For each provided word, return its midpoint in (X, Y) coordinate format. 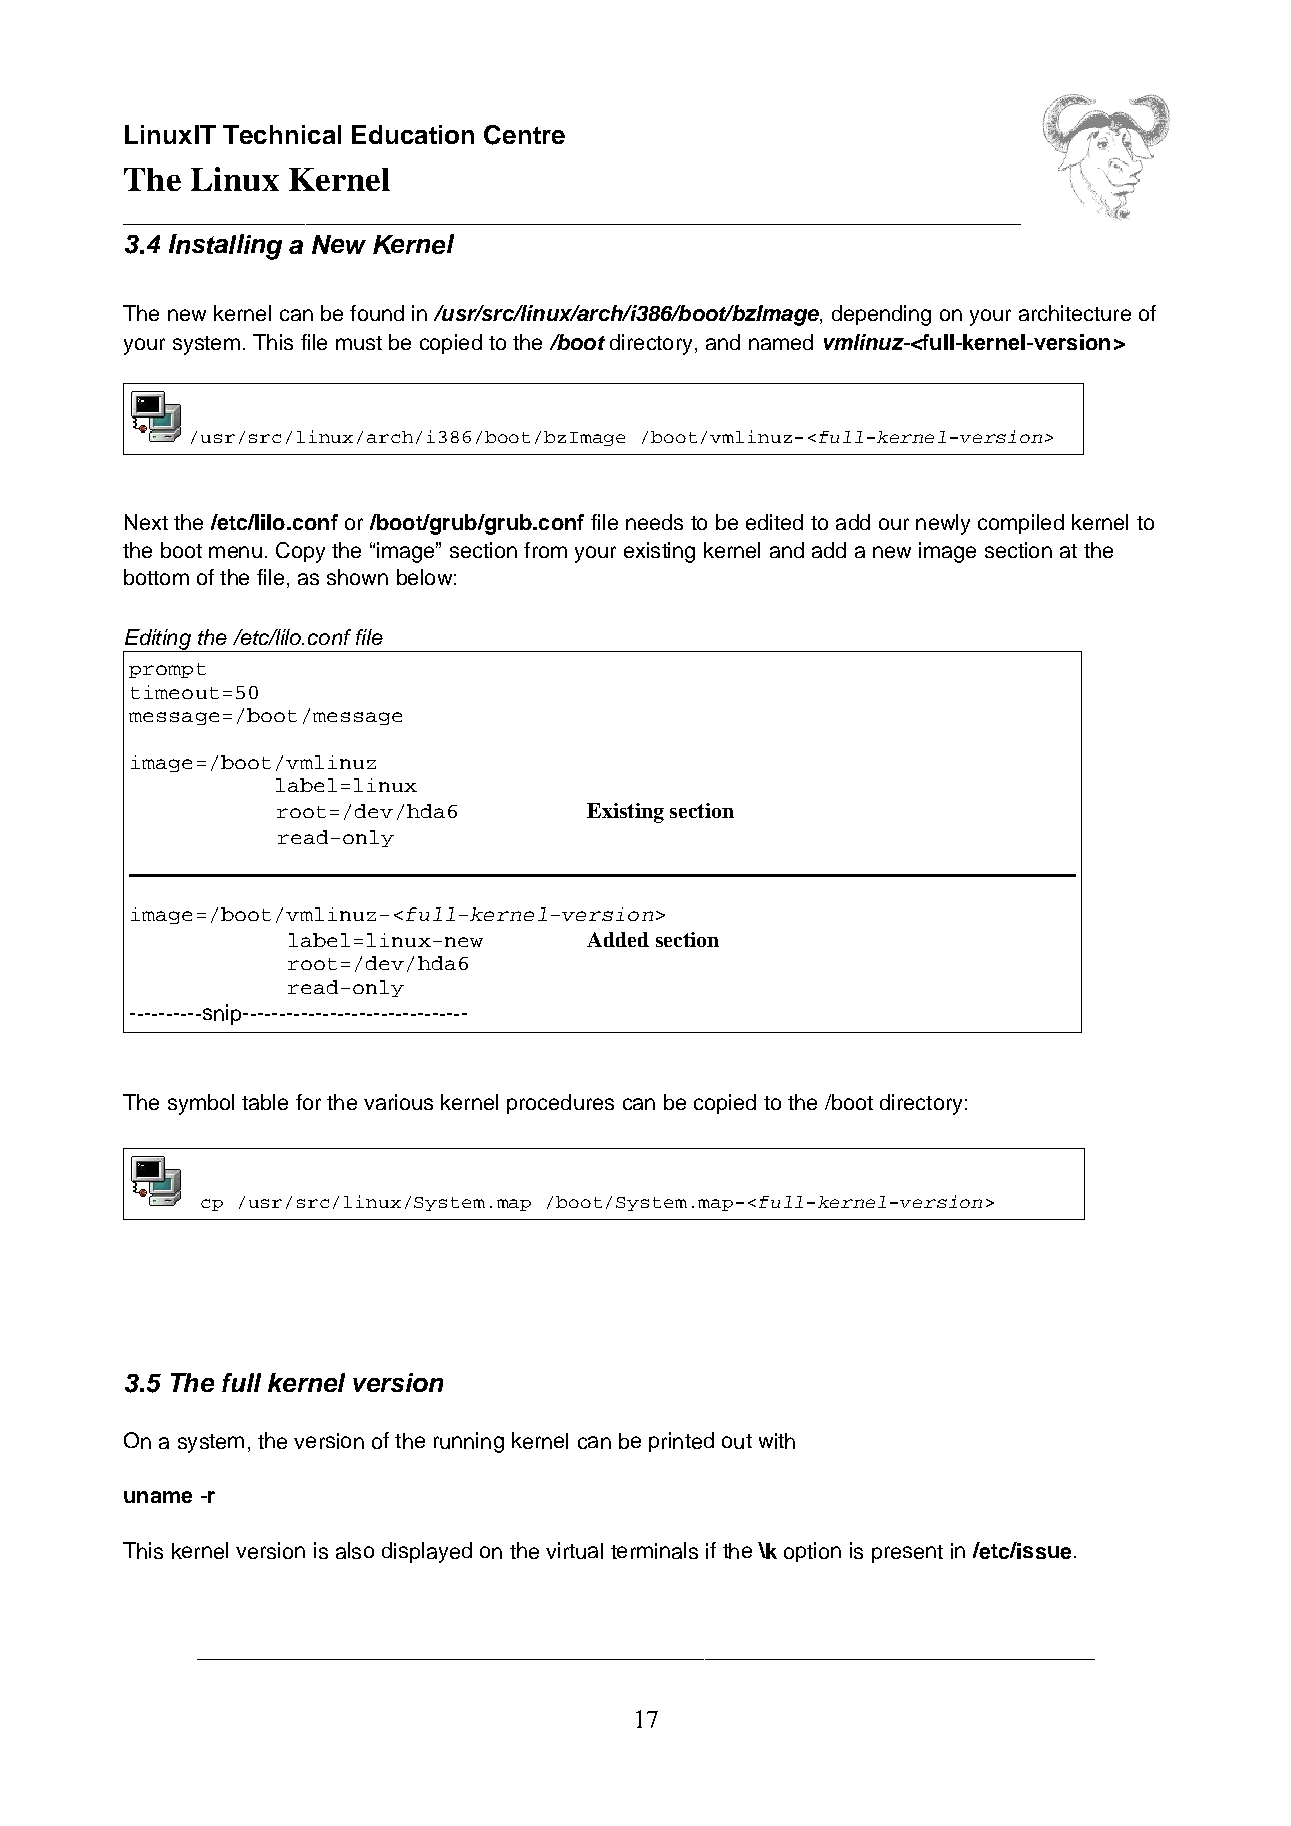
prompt (167, 670)
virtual (574, 1550)
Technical (282, 134)
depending (881, 315)
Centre (524, 135)
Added (618, 939)
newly (943, 524)
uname (158, 1497)
